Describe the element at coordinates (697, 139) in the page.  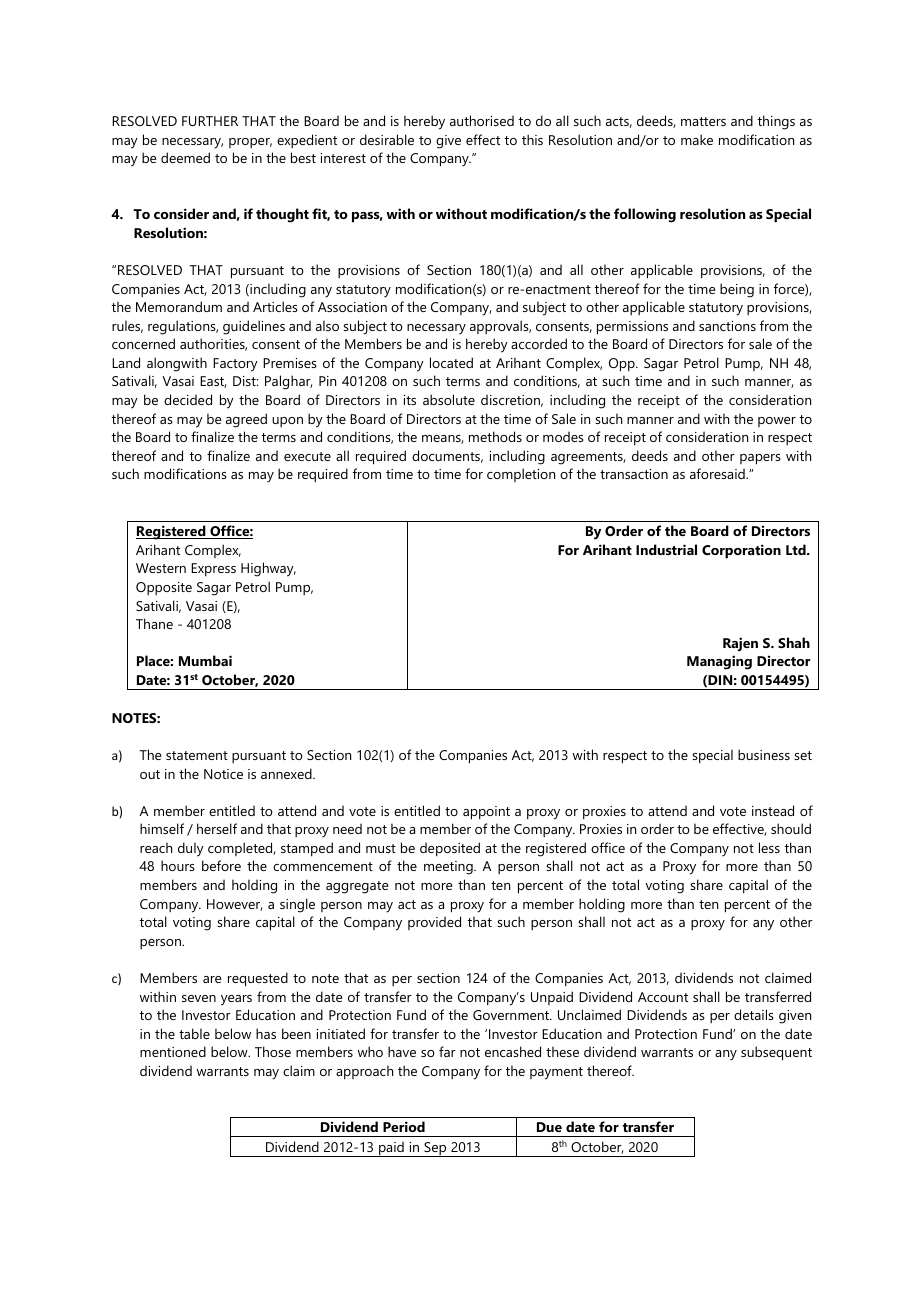
I see `make` at that location.
